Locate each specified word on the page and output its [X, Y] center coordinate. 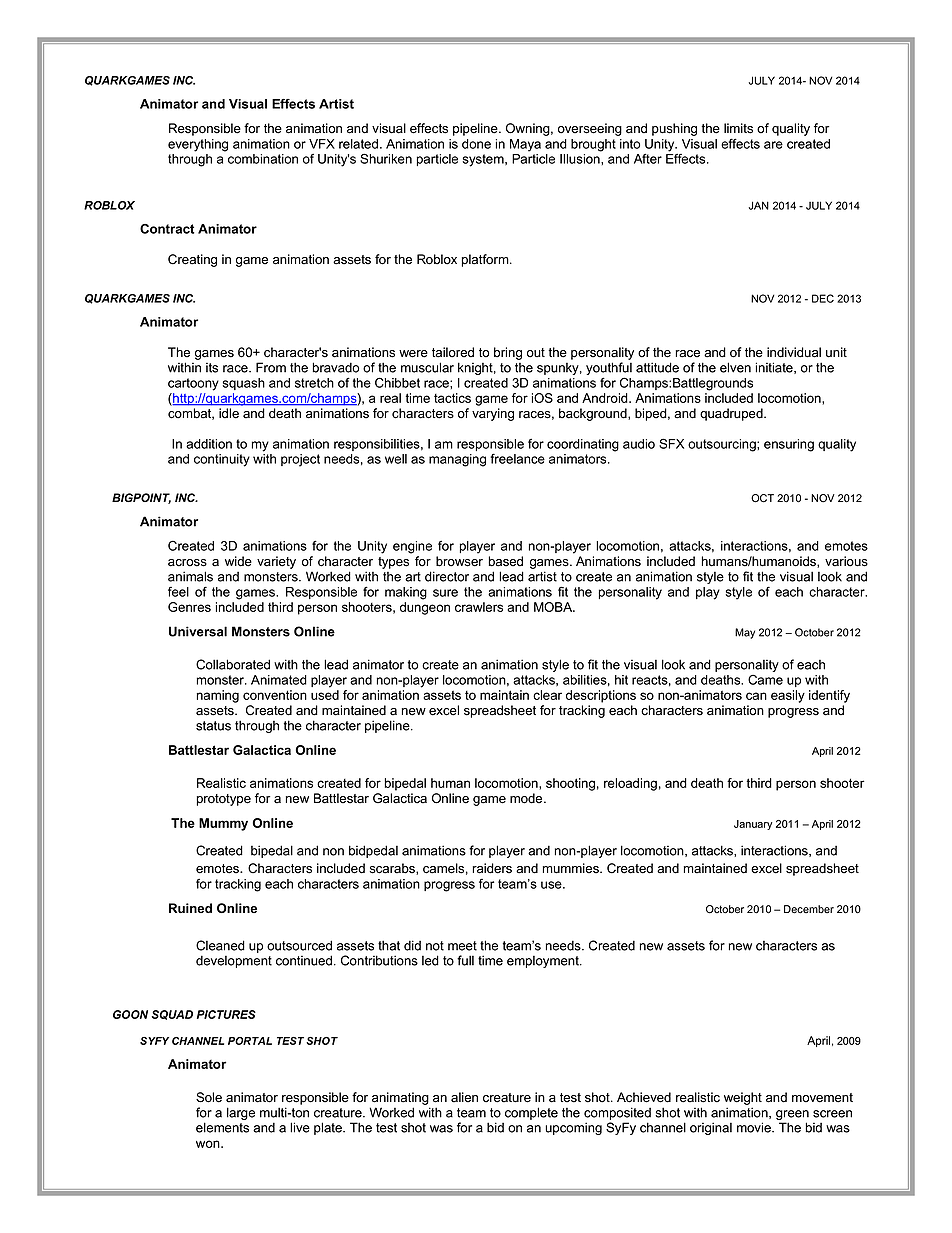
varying [493, 414]
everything [198, 145]
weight [743, 1098]
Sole [209, 1097]
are [773, 145]
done [476, 144]
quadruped [732, 414]
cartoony [193, 384]
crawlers [479, 607]
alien [464, 1097]
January [753, 825]
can [756, 696]
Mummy [223, 824]
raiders [492, 868]
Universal [198, 631]
